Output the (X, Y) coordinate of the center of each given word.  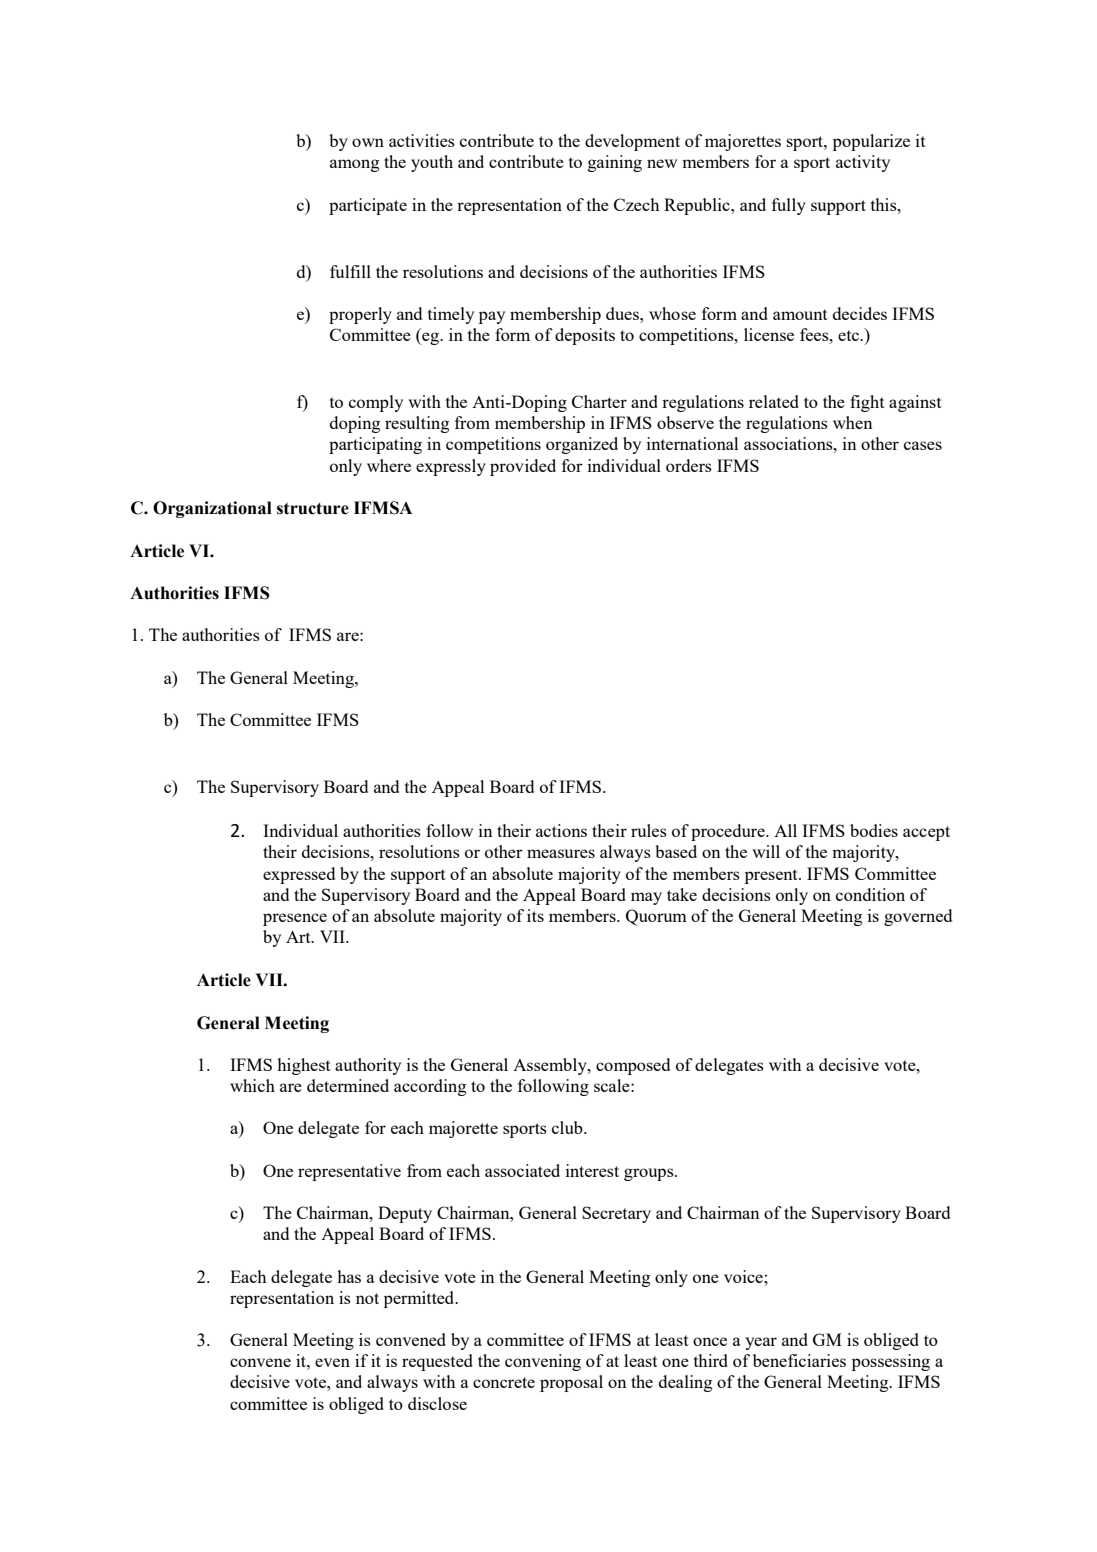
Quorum (656, 917)
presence (295, 919)
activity (863, 163)
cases (923, 445)
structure (313, 509)
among (354, 165)
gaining (615, 163)
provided (523, 467)
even (332, 1362)
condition (870, 894)
